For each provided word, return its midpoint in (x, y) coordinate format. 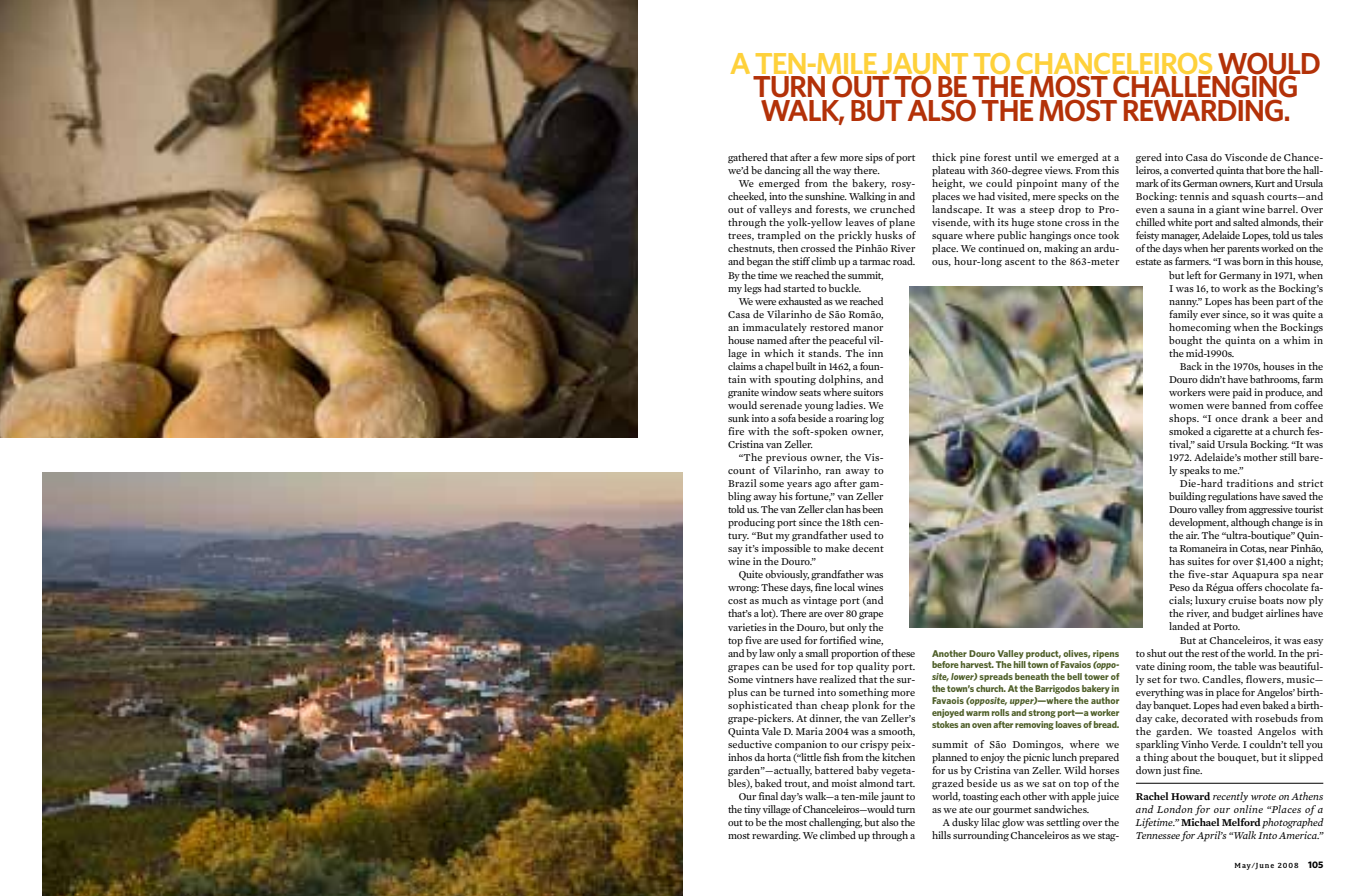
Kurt (1265, 183)
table (1245, 666)
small (817, 653)
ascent (1020, 262)
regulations (1232, 497)
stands (824, 351)
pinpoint (1037, 184)
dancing (782, 171)
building (1188, 497)
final (768, 796)
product (1043, 654)
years (799, 485)
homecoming (1200, 328)
